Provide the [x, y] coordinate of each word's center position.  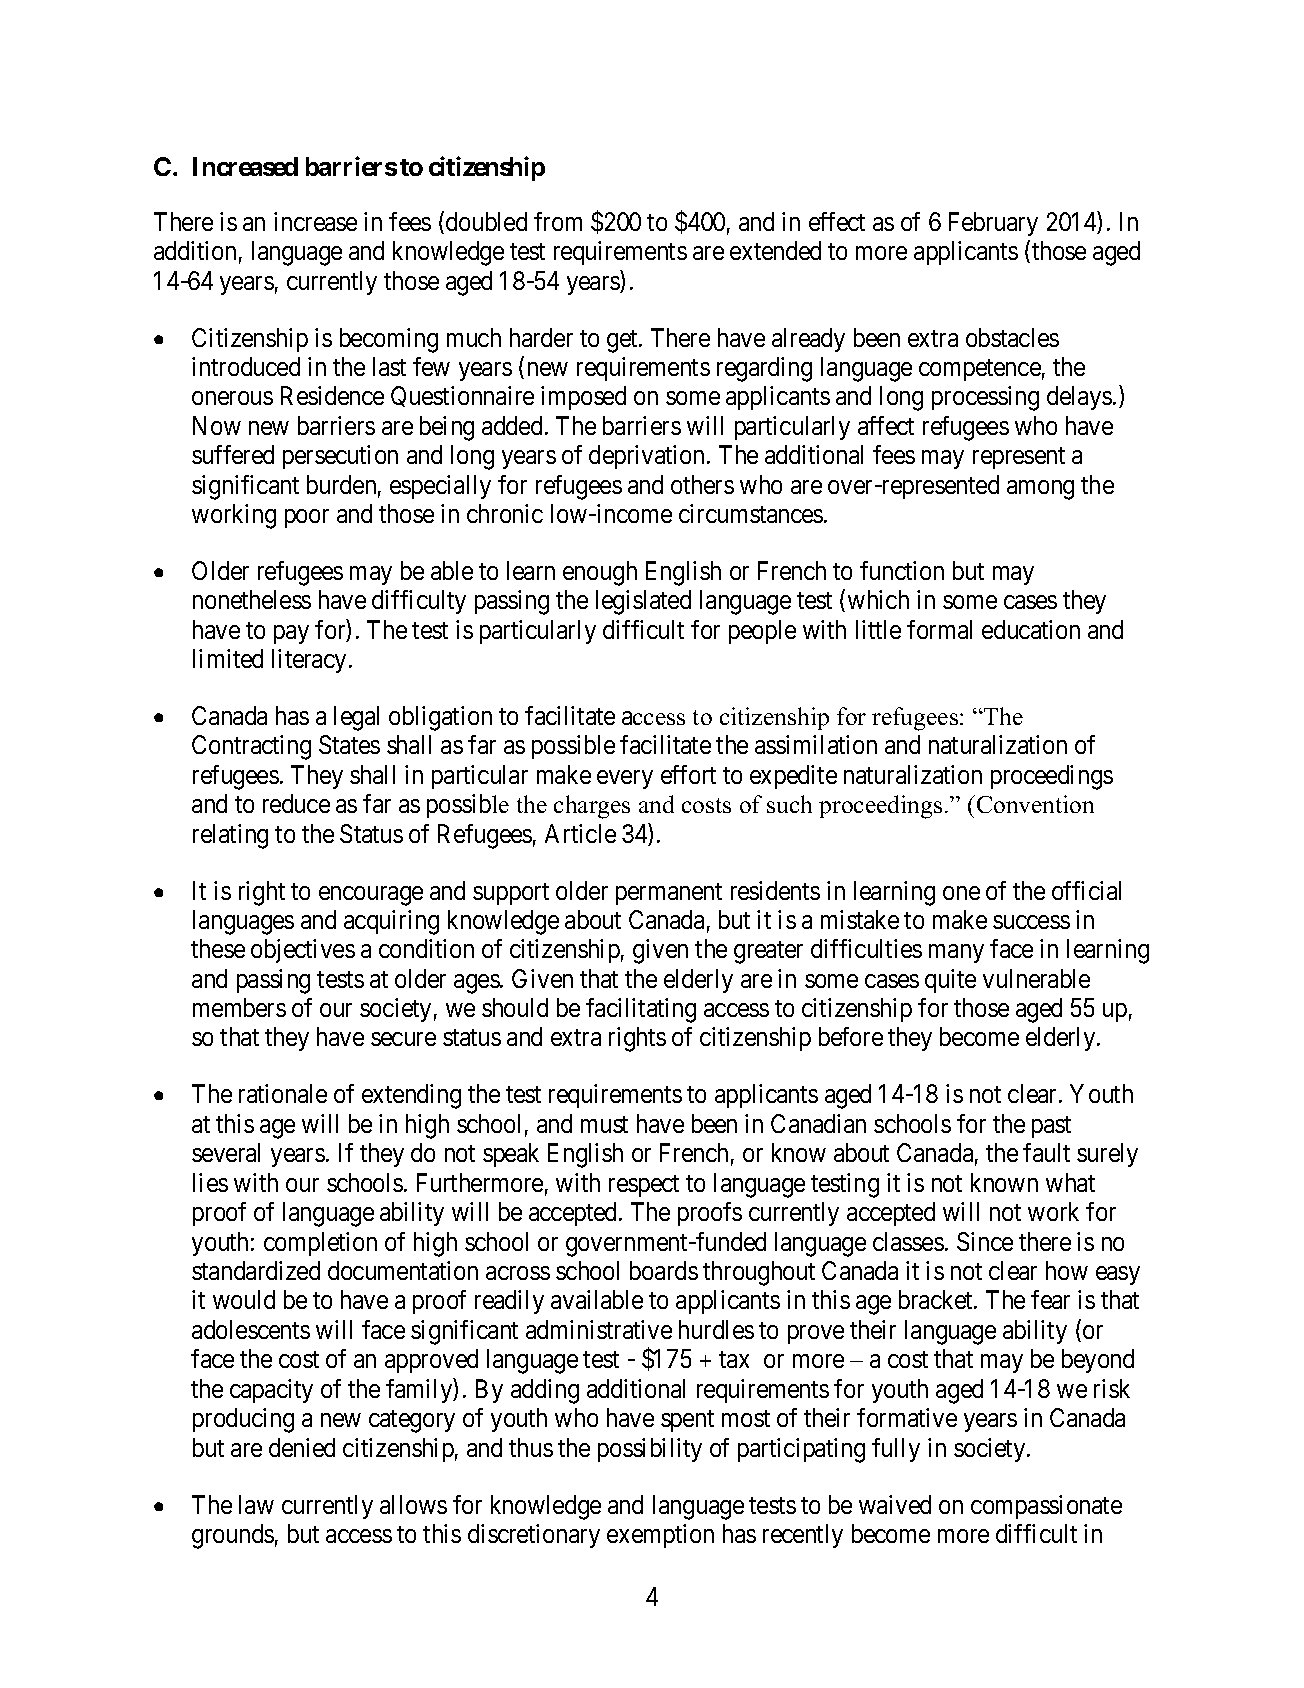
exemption [660, 1536]
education [1031, 629]
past [1051, 1127]
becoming [389, 340]
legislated [643, 602]
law [256, 1504]
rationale [283, 1093]
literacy [309, 661]
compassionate [1046, 1507]
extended [775, 250]
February [993, 224]
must [604, 1124]
